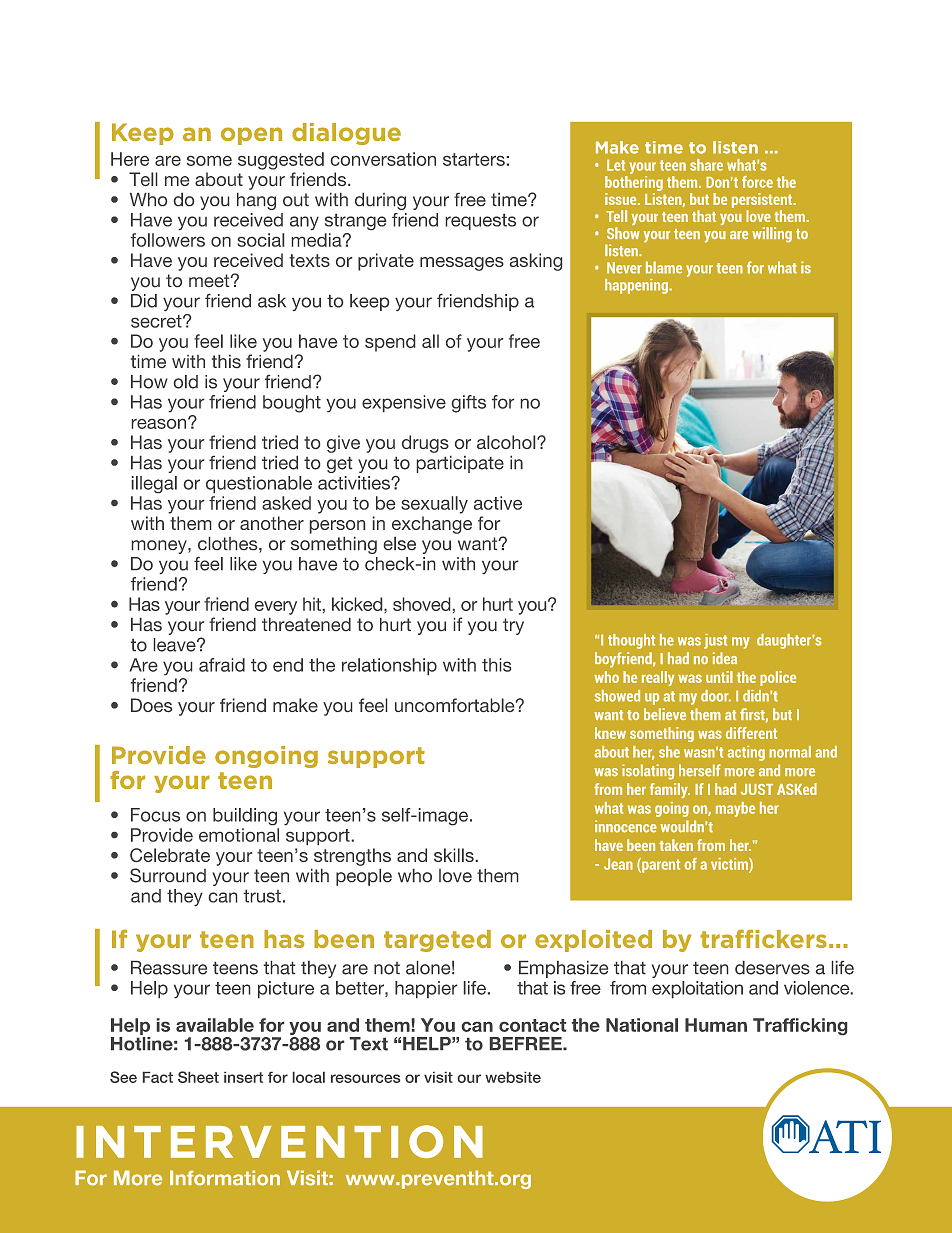 Image resolution: width=952 pixels, height=1233 pixels. Describe the element at coordinates (474, 159) in the screenshot. I see `starters` at that location.
